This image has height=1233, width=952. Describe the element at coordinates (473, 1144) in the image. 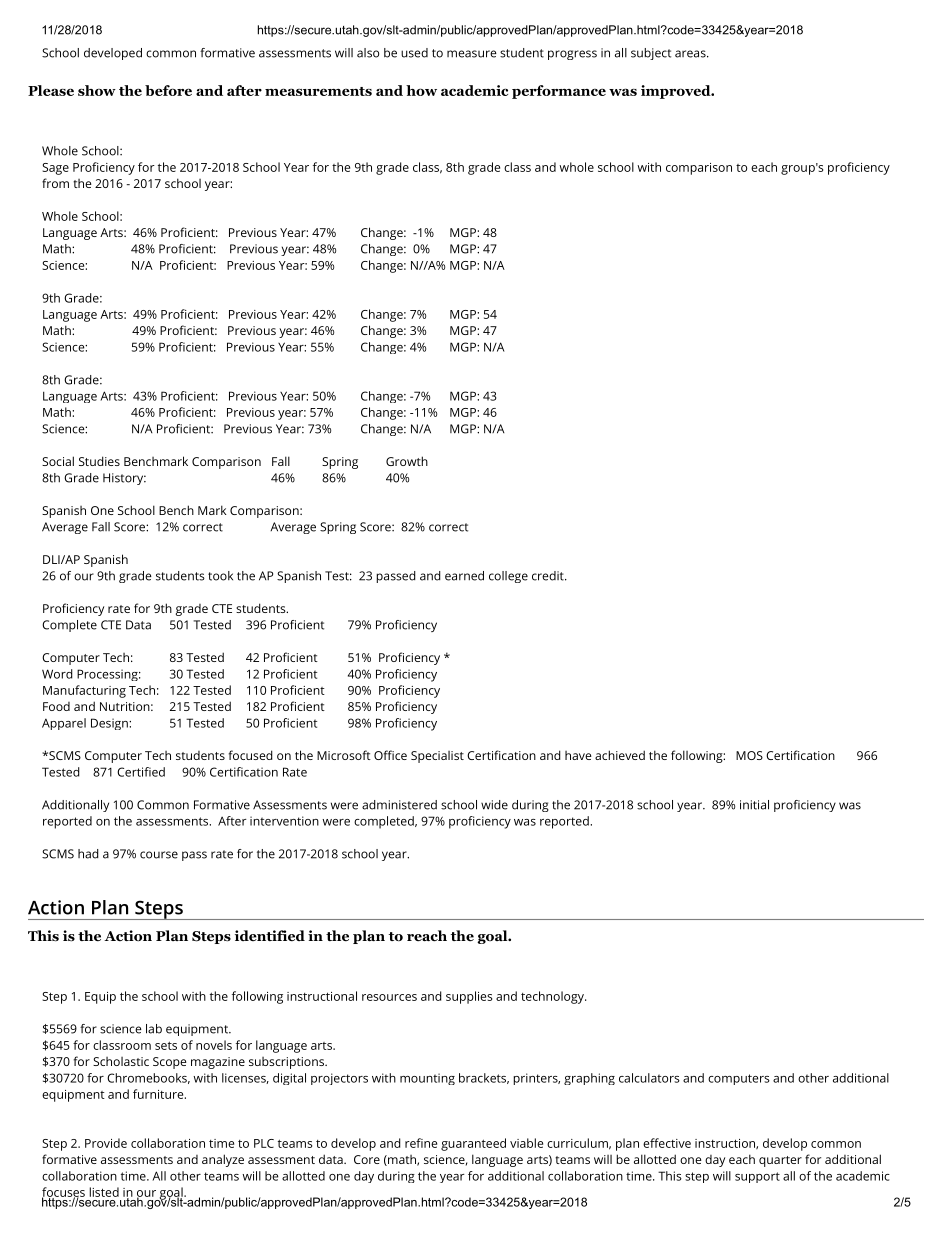

I see `guaranteed` at that location.
